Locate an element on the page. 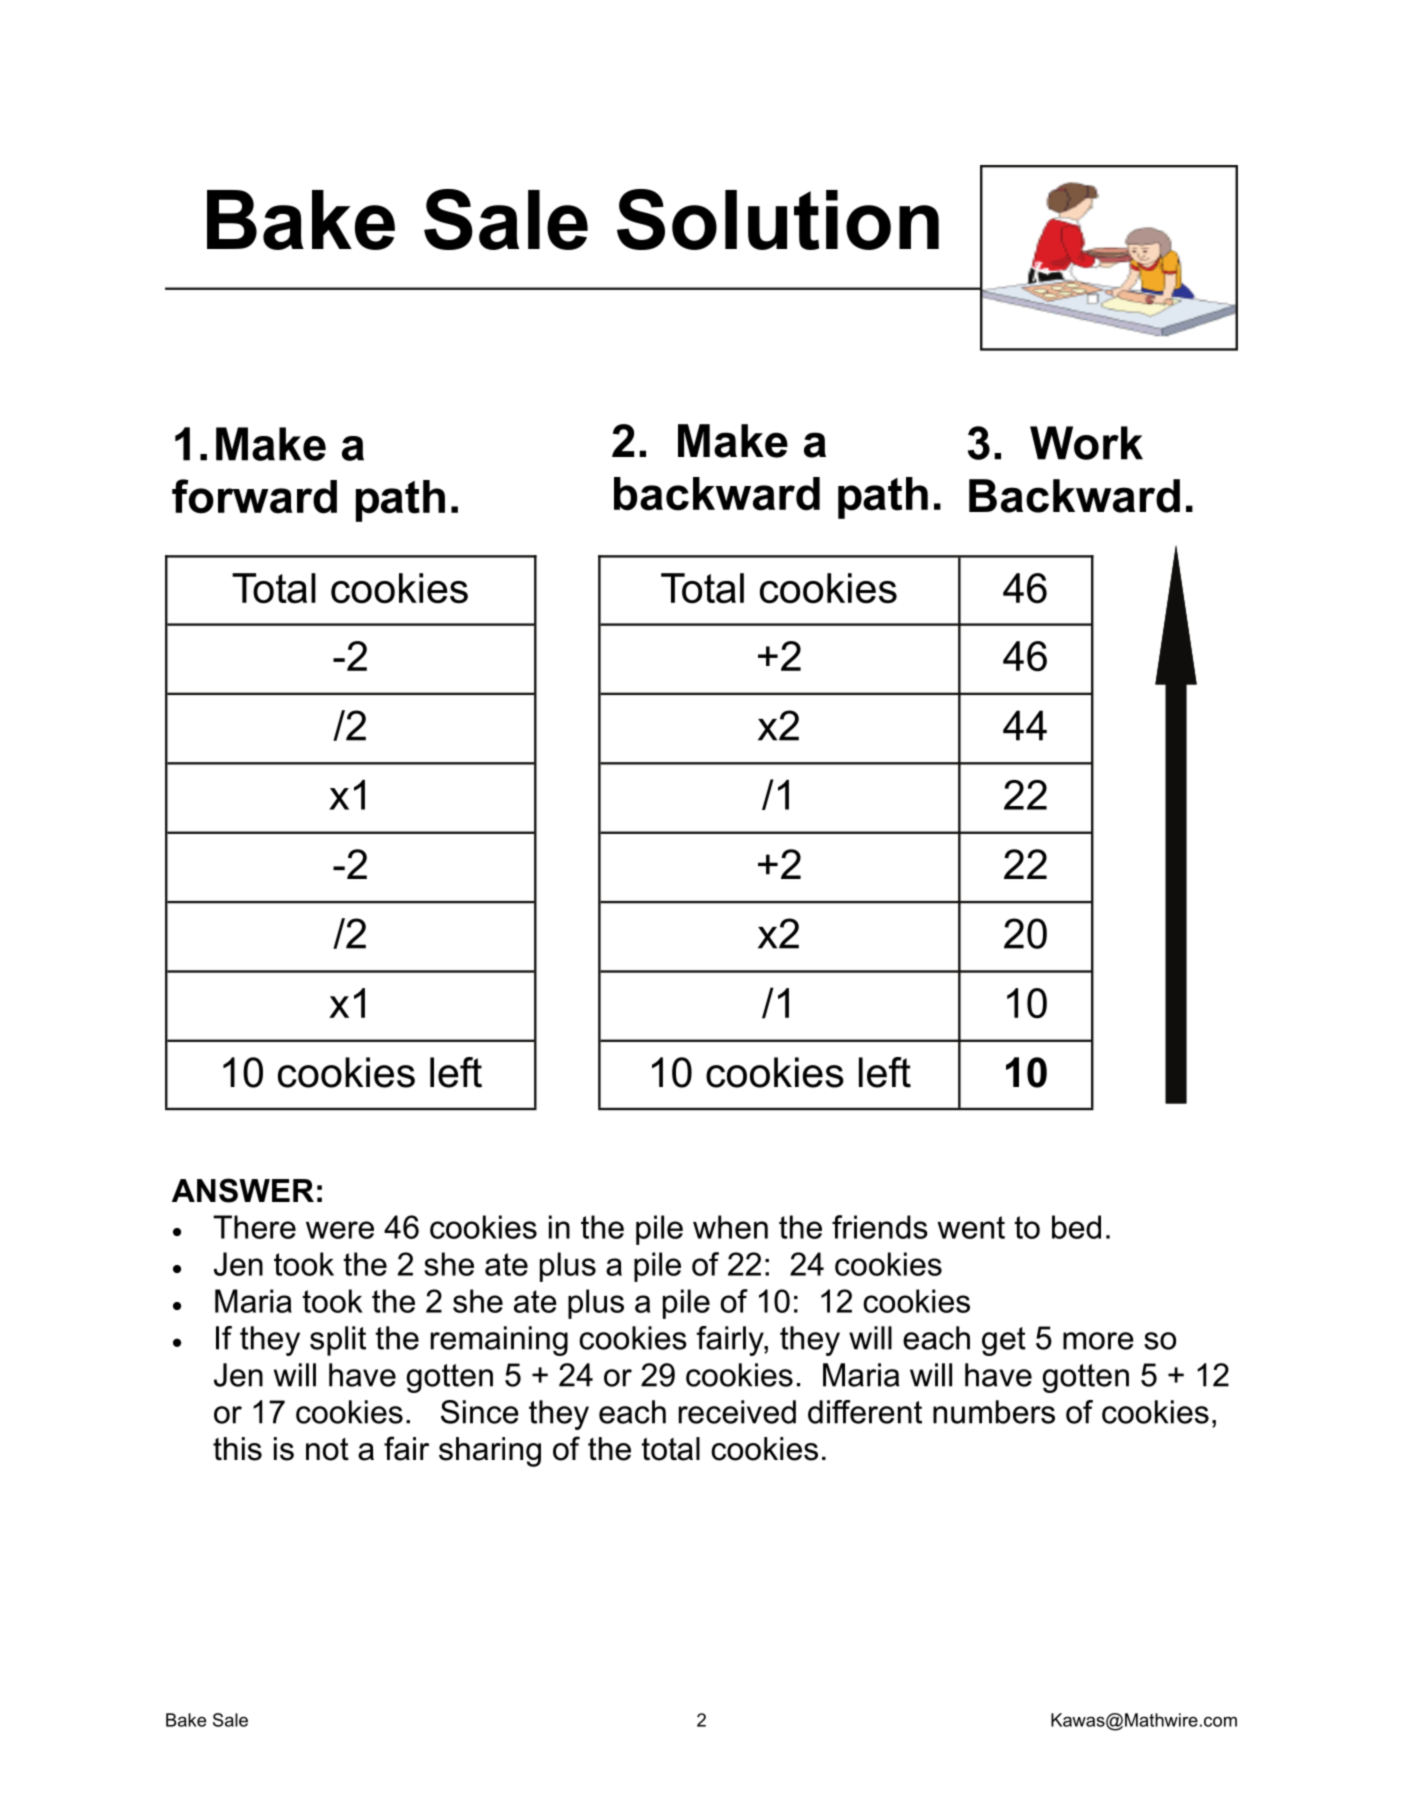 The width and height of the image is (1403, 1815). remaining is located at coordinates (499, 1341).
